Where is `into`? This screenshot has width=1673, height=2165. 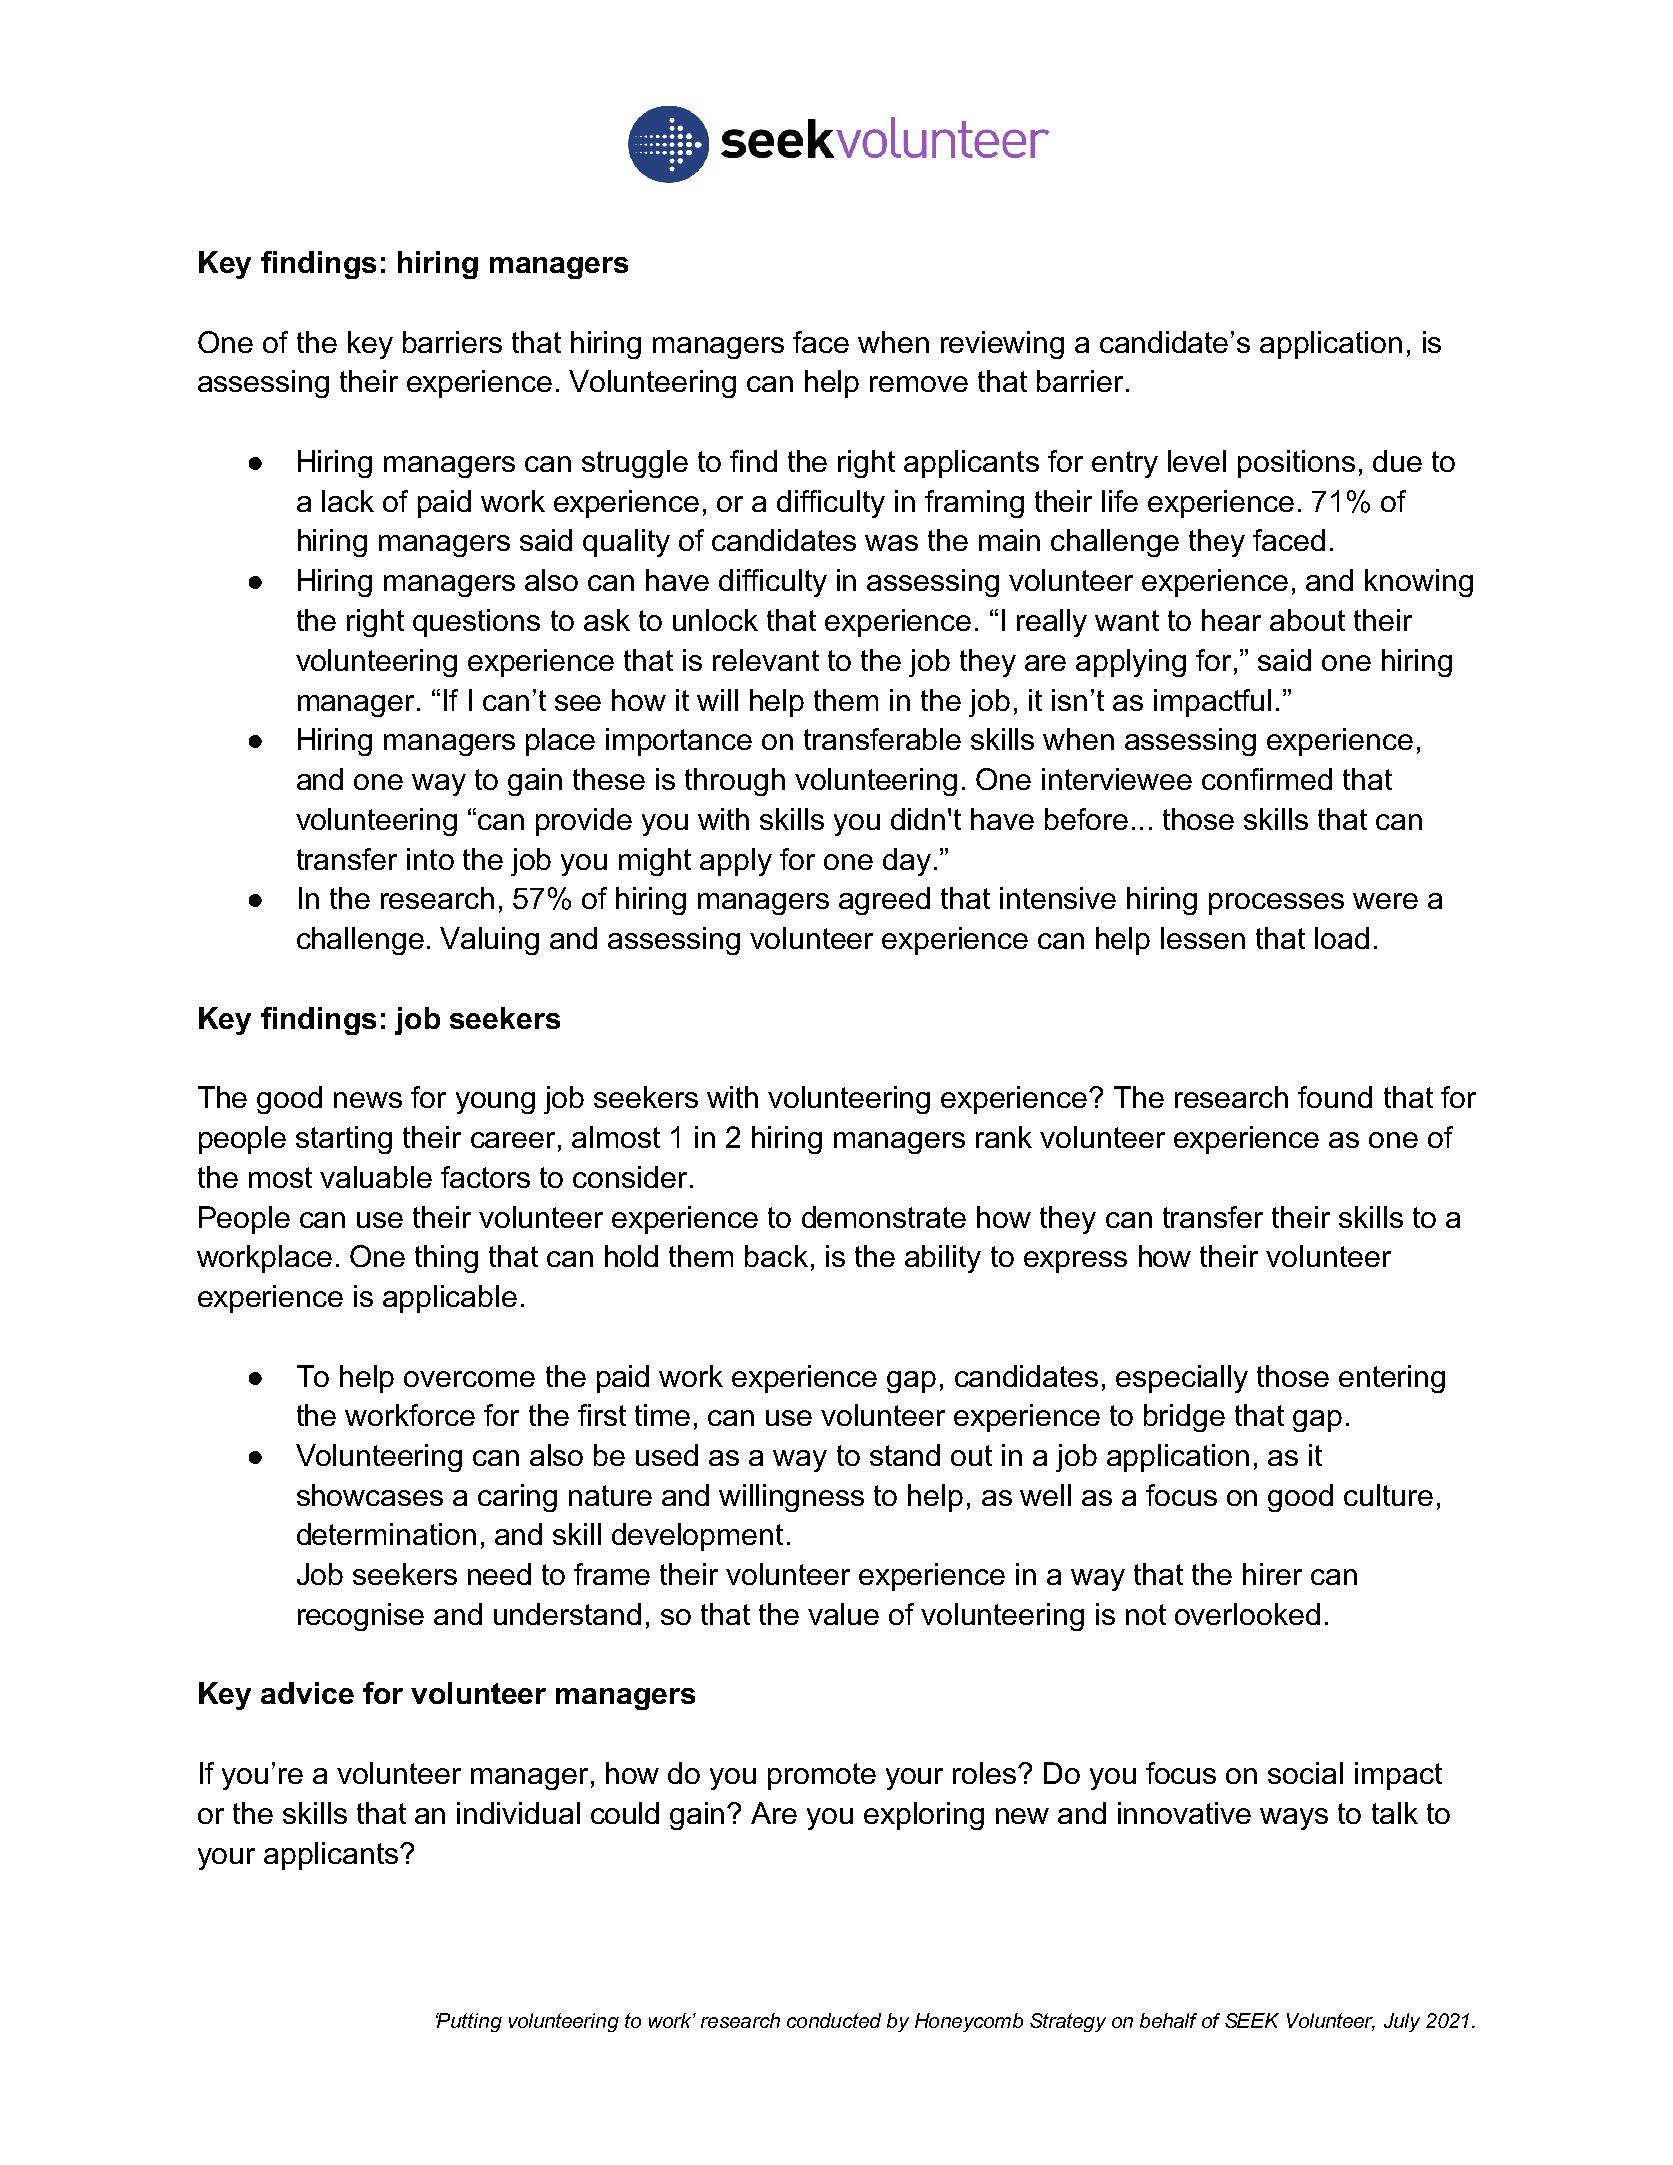
into is located at coordinates (430, 859).
